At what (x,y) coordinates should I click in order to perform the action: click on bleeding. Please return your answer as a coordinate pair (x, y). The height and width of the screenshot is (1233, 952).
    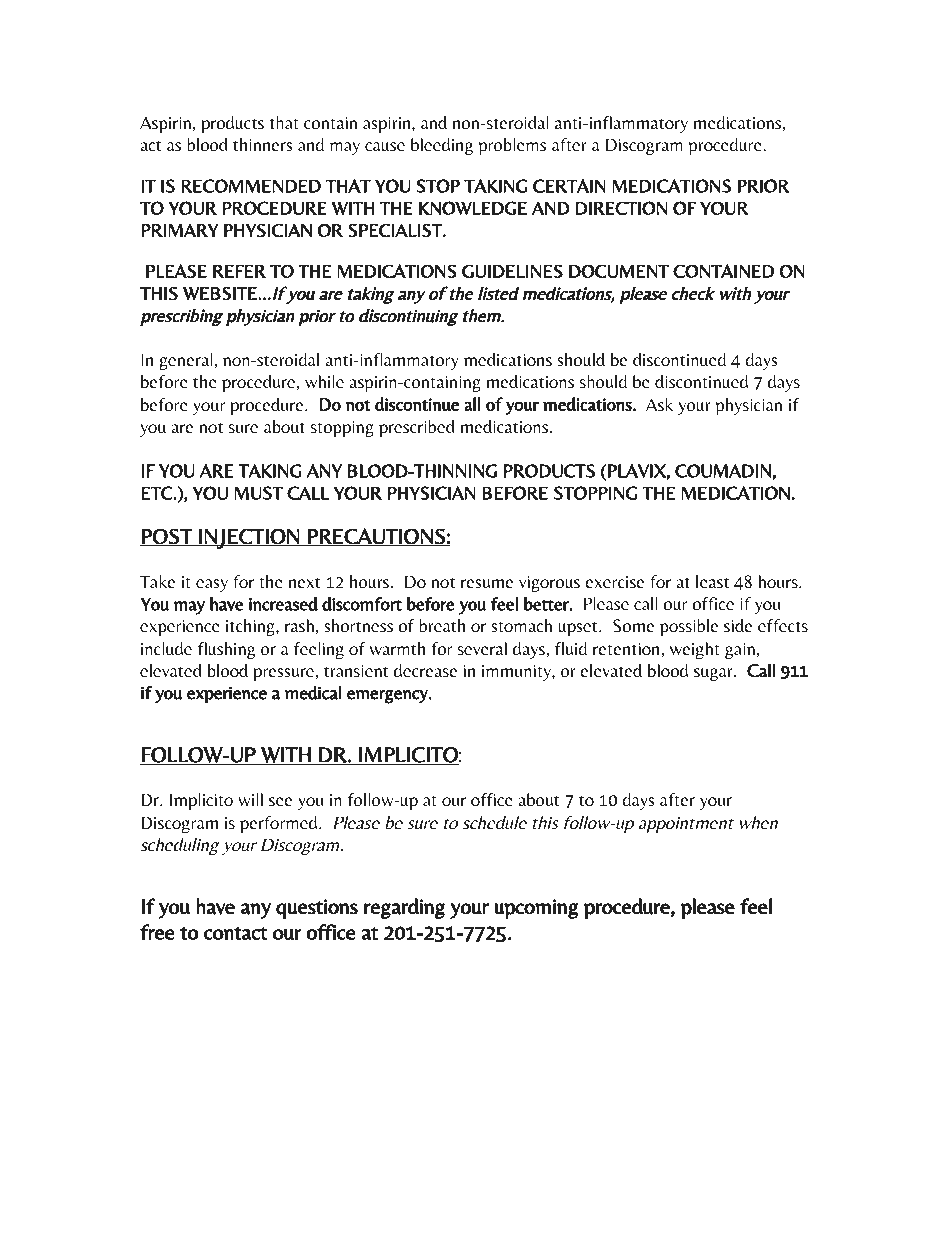
    Looking at the image, I should click on (442, 146).
